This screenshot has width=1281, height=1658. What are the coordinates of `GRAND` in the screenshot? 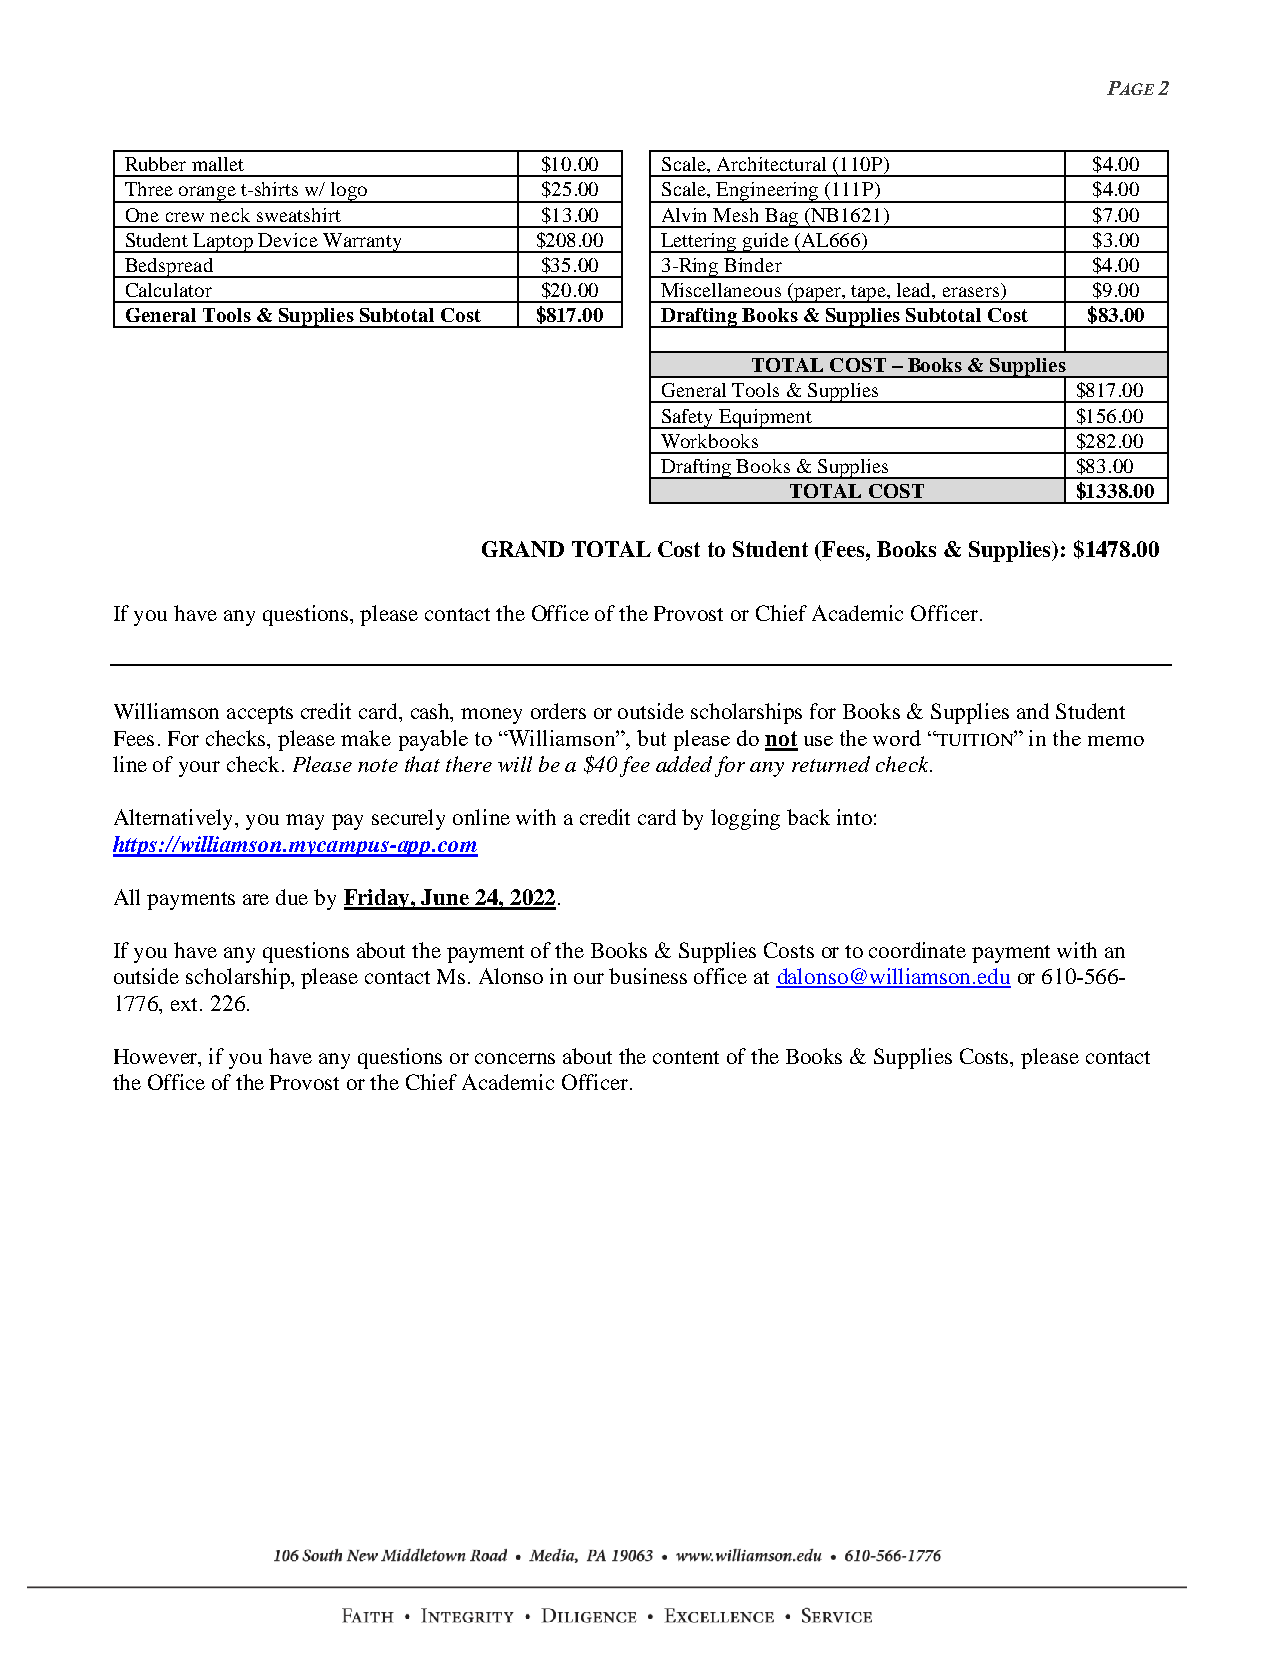 It's located at (523, 549).
